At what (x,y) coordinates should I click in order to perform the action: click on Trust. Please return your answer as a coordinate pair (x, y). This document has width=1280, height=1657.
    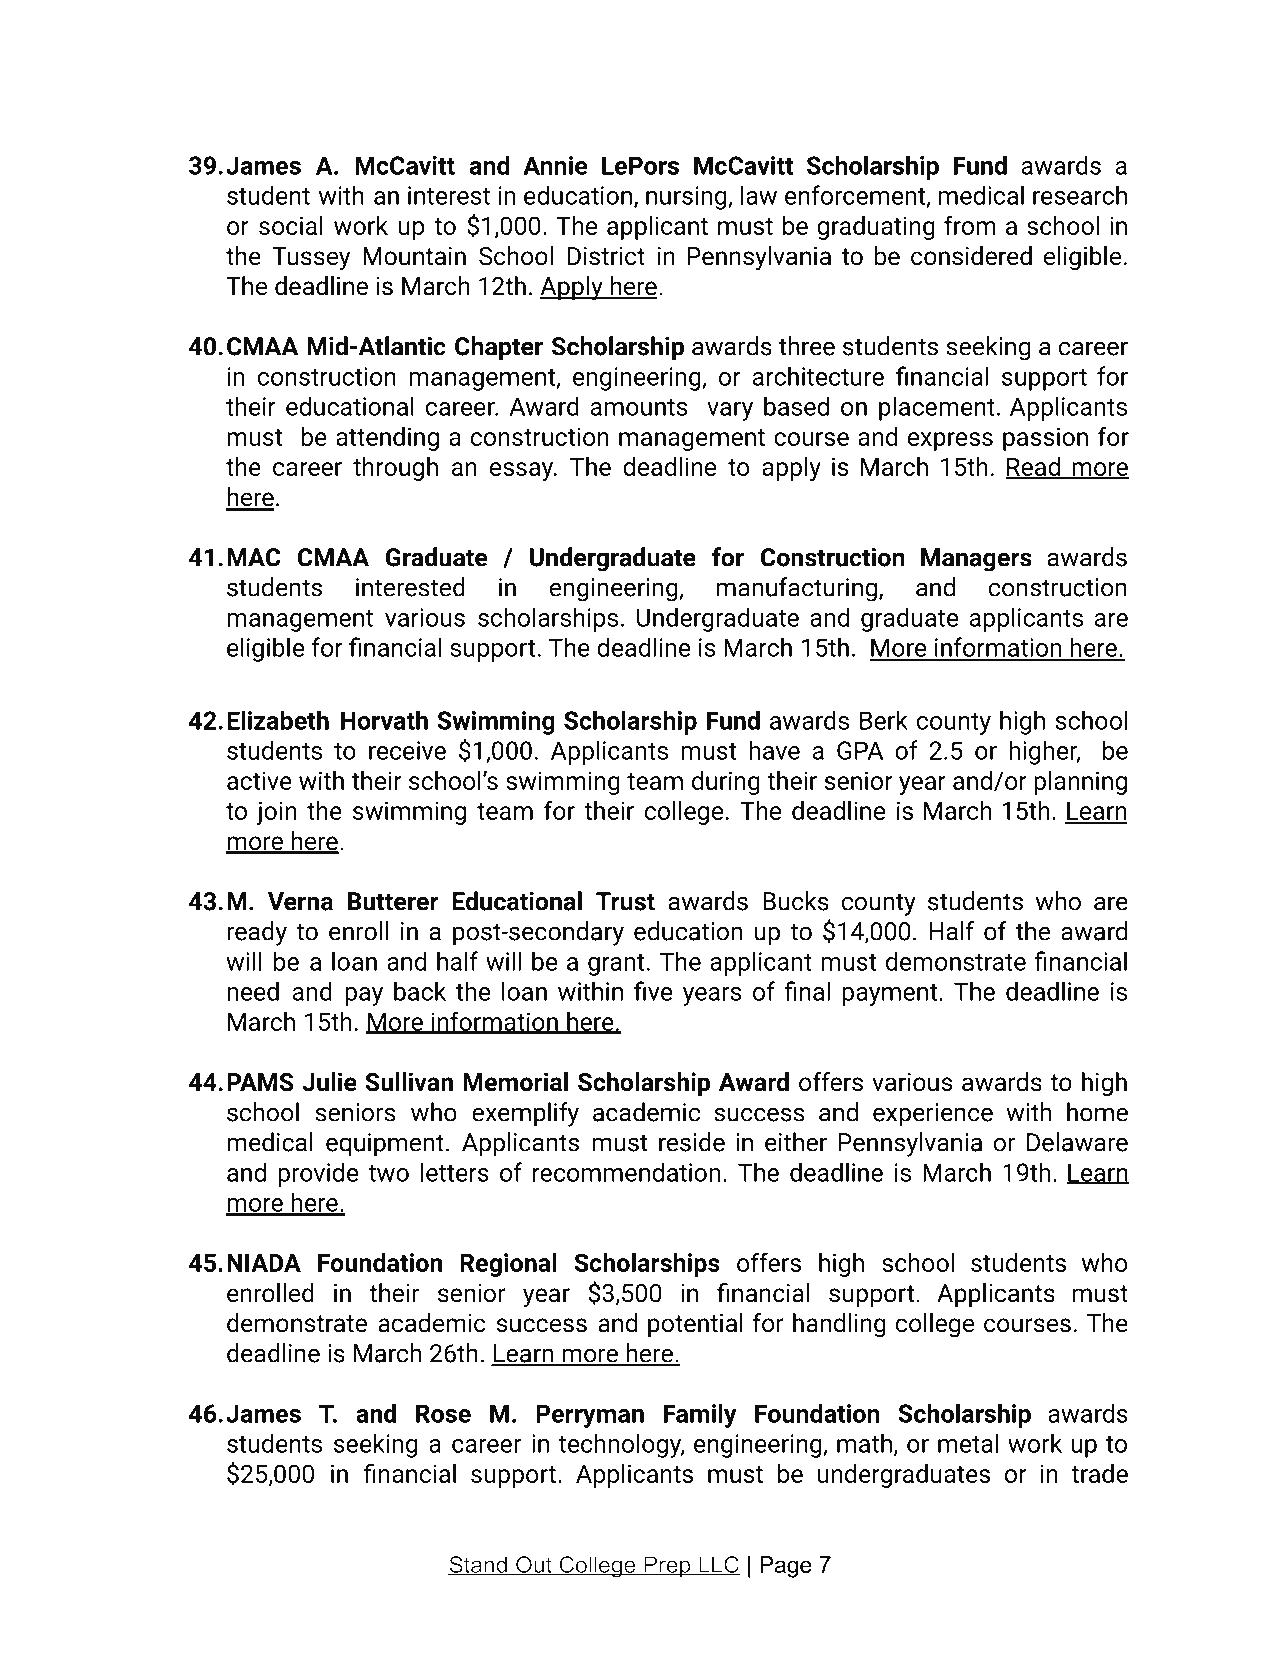
    Looking at the image, I should click on (625, 901).
